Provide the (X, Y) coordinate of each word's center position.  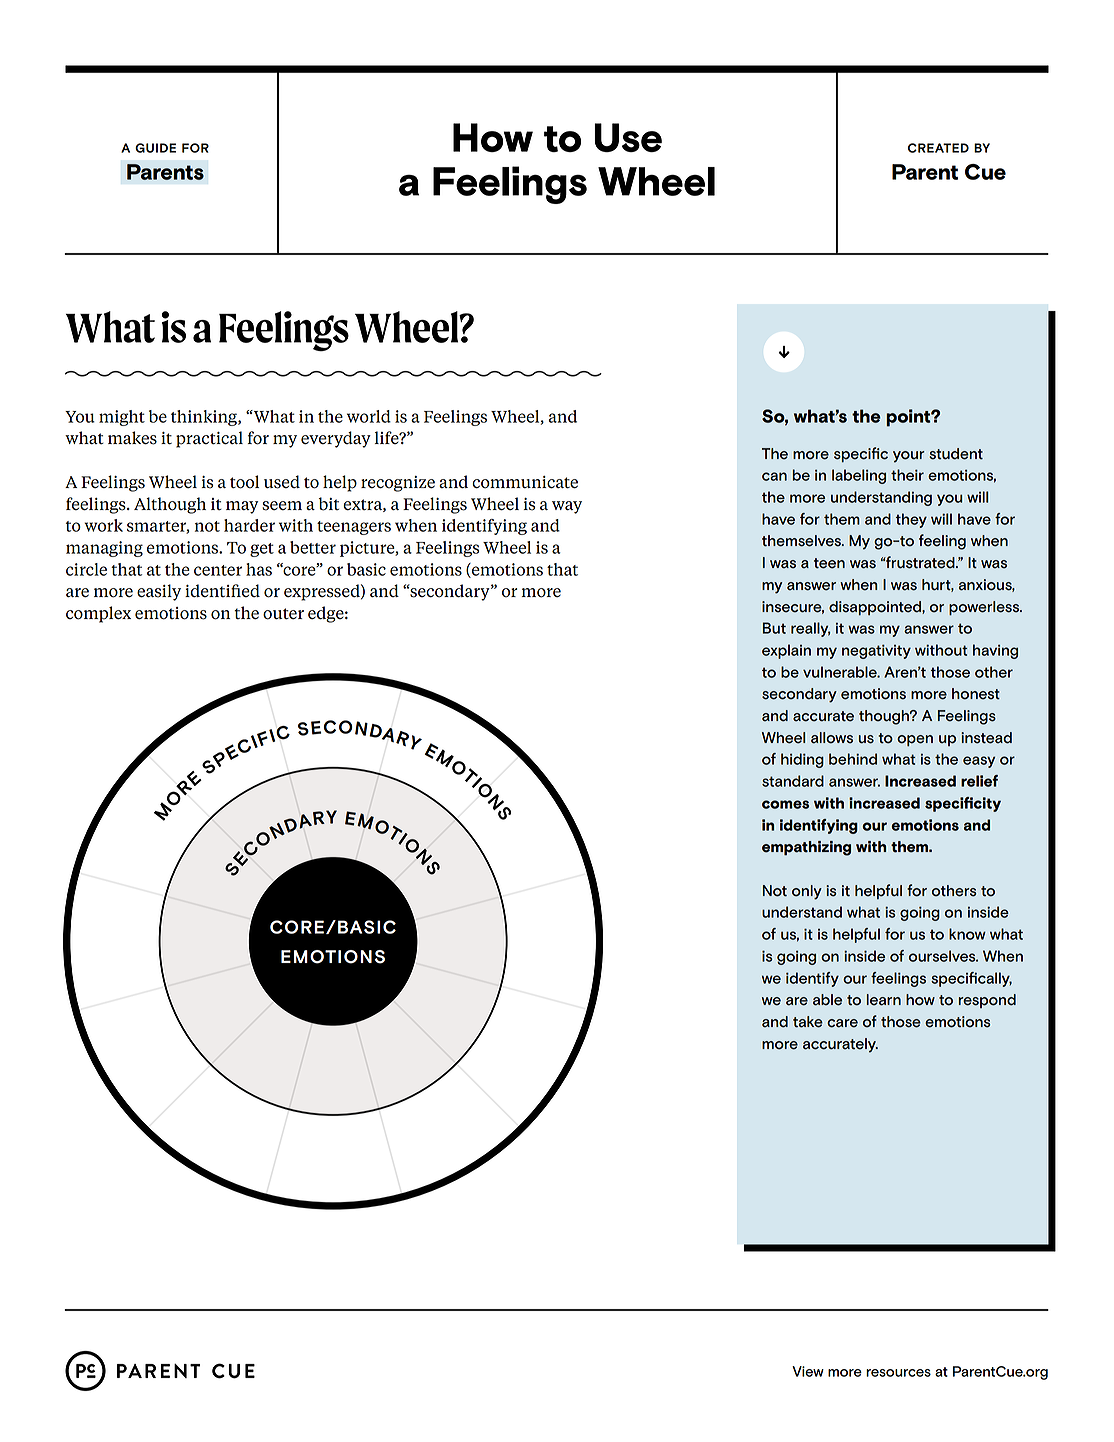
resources (898, 1373)
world (369, 416)
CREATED (938, 148)
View (808, 1371)
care (842, 1023)
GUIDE (155, 148)
